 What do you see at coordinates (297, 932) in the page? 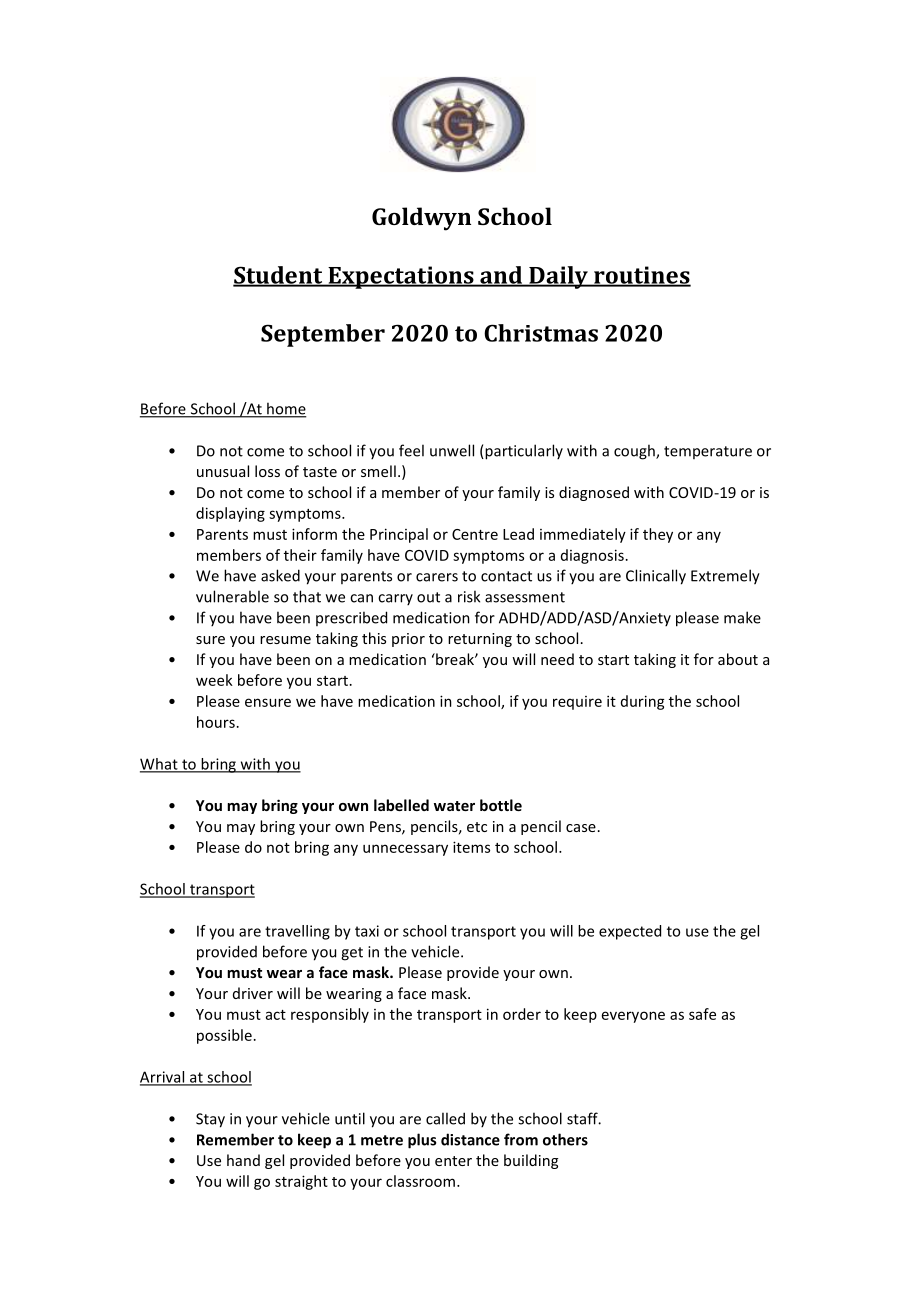
I see `travelling` at bounding box center [297, 932].
